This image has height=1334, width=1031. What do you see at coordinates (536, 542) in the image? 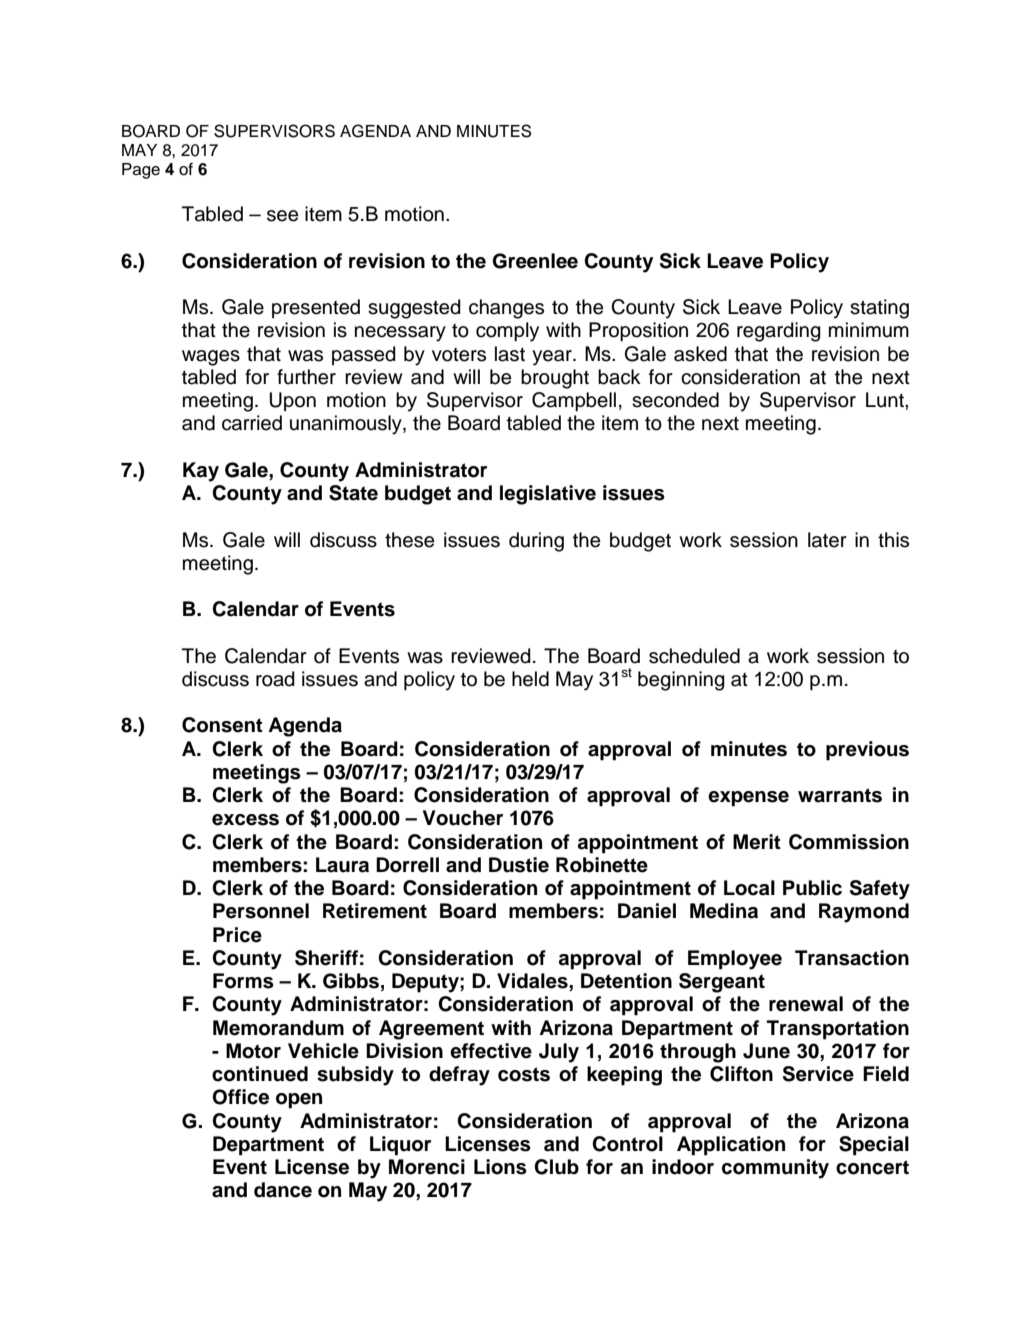
I see `during` at bounding box center [536, 542].
